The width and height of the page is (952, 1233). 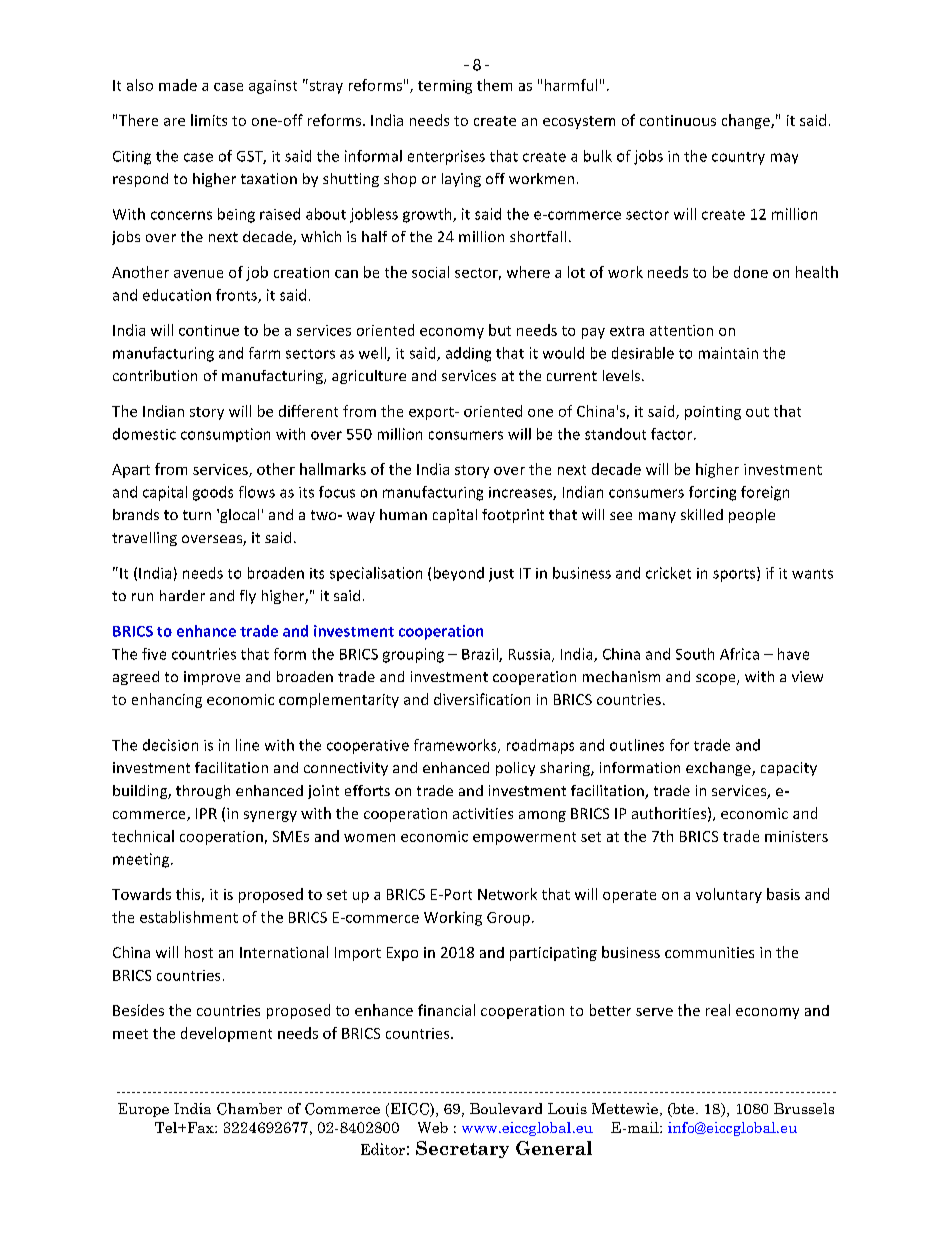 What do you see at coordinates (506, 1108) in the page?
I see `Boulevard` at bounding box center [506, 1108].
